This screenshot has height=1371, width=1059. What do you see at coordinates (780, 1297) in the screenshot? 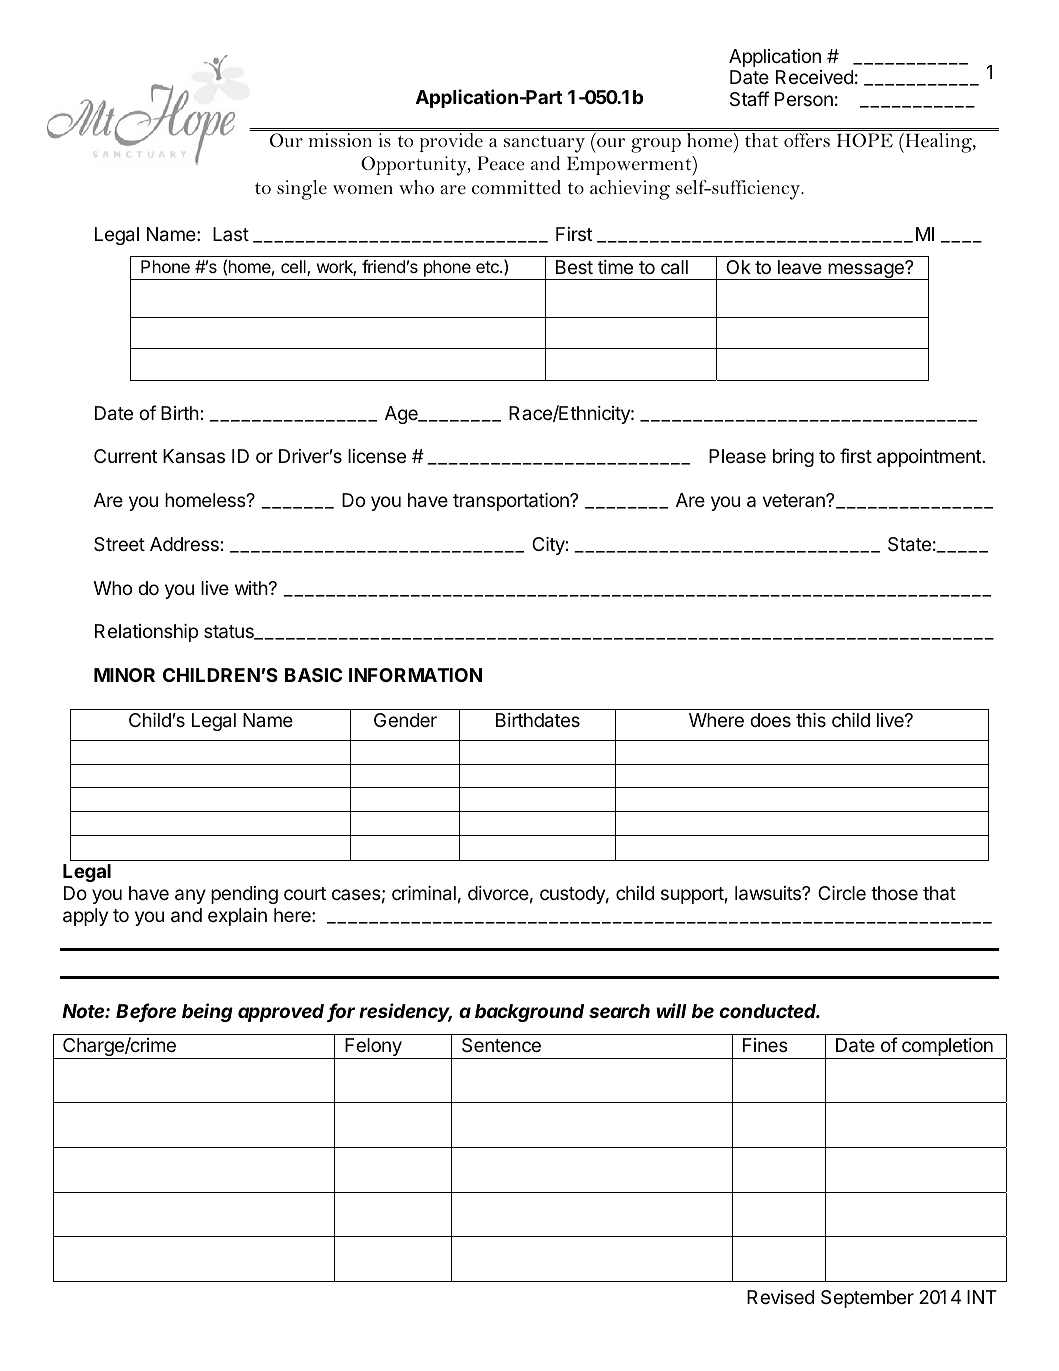
I see `Revised` at bounding box center [780, 1297].
